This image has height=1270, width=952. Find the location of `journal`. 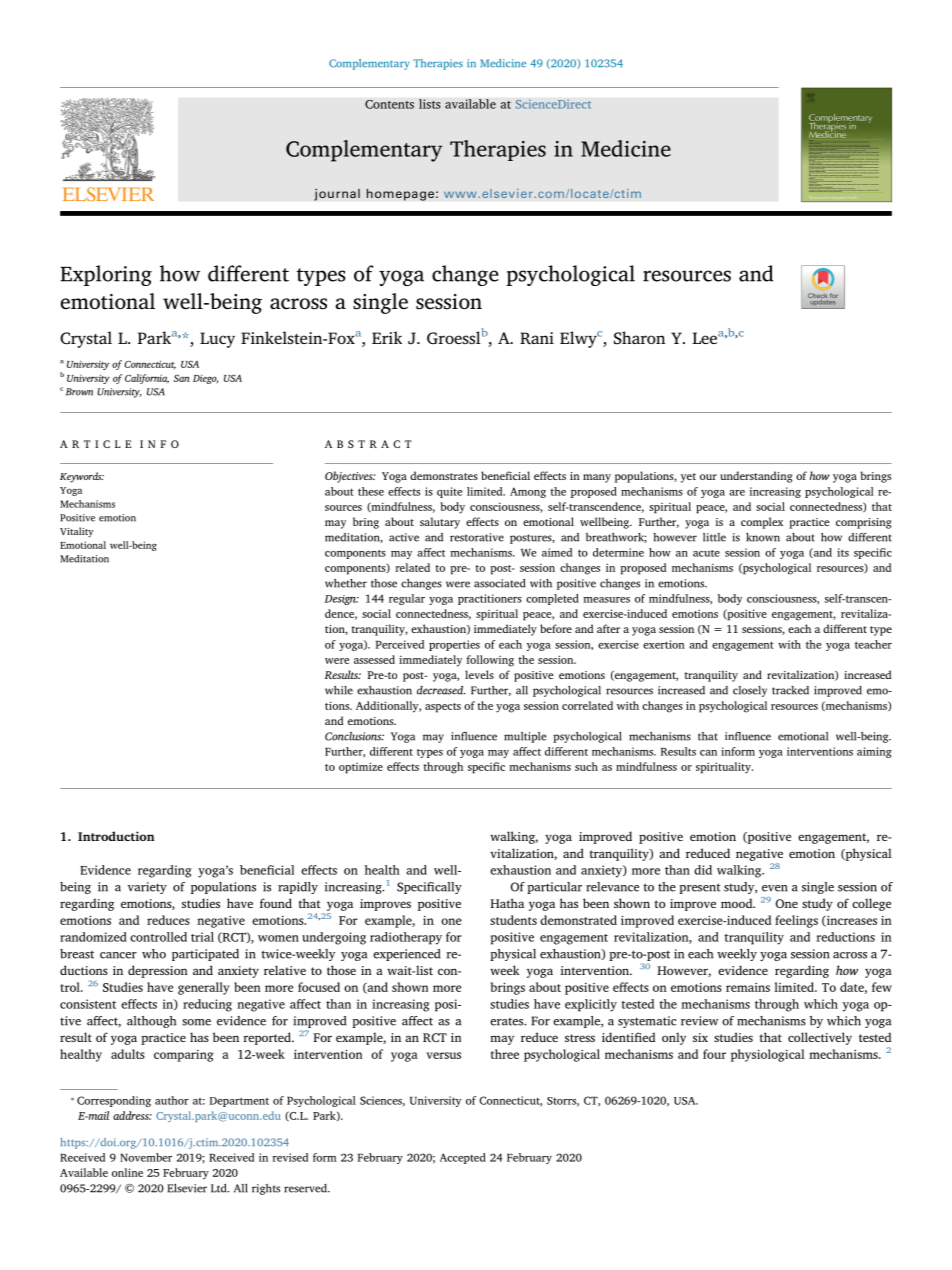

journal is located at coordinates (337, 194).
